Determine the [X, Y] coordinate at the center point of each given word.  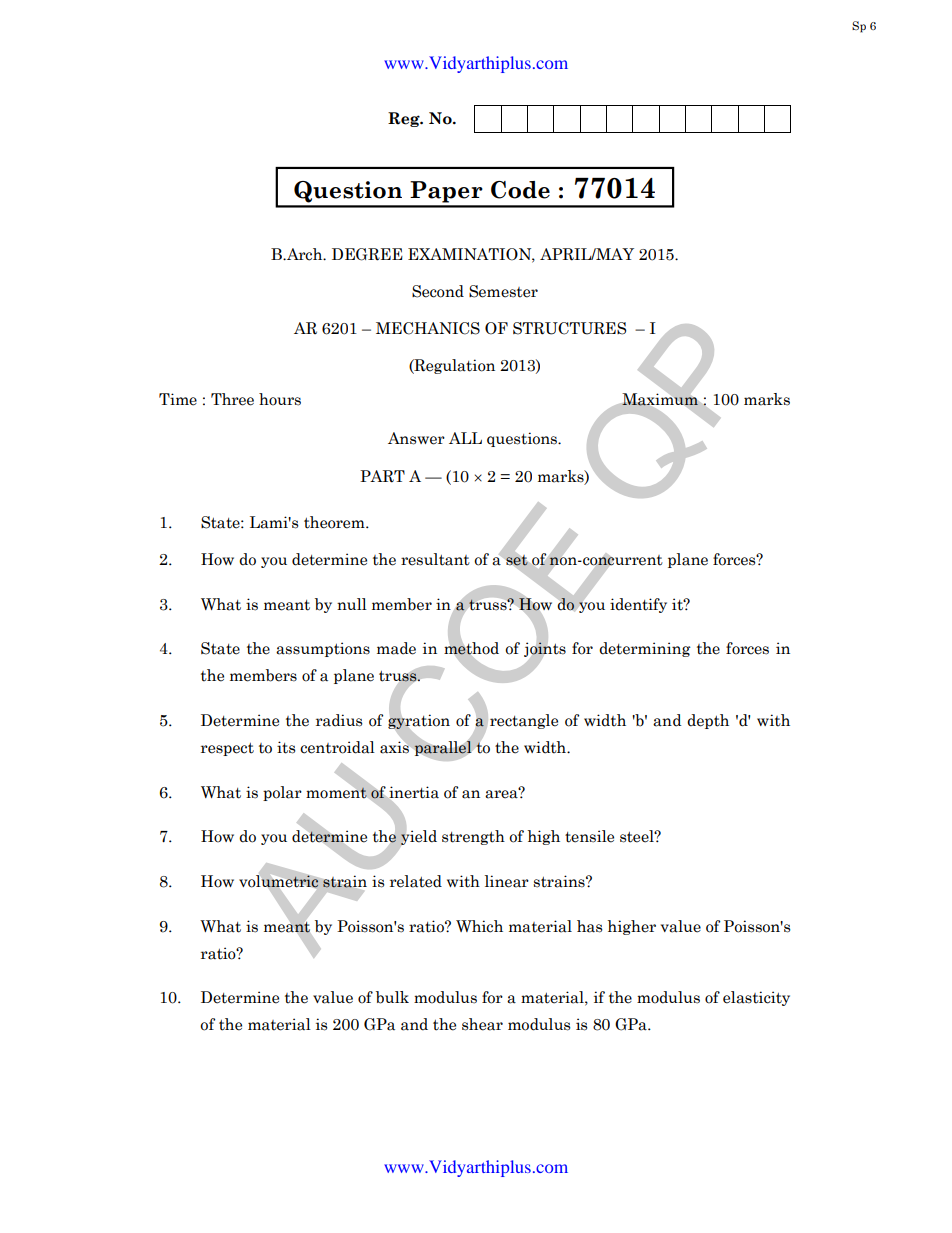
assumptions [323, 649]
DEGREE [367, 254]
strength [473, 837]
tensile [589, 836]
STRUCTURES [569, 328]
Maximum [660, 399]
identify [638, 605]
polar [282, 793]
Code [520, 190]
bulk [392, 997]
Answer [416, 438]
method [471, 648]
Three [232, 399]
